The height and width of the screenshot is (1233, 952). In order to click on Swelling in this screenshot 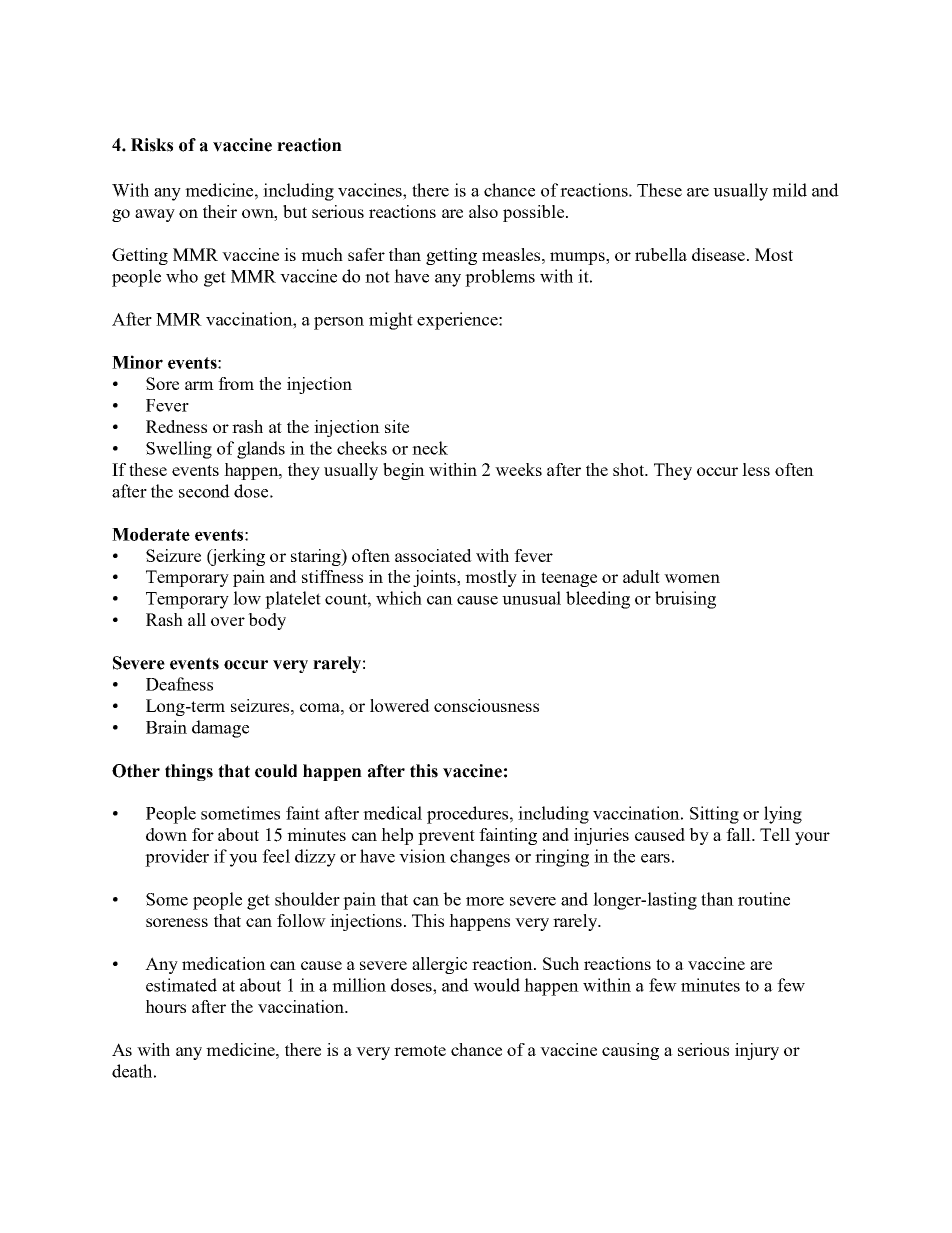, I will do `click(179, 450)`.
